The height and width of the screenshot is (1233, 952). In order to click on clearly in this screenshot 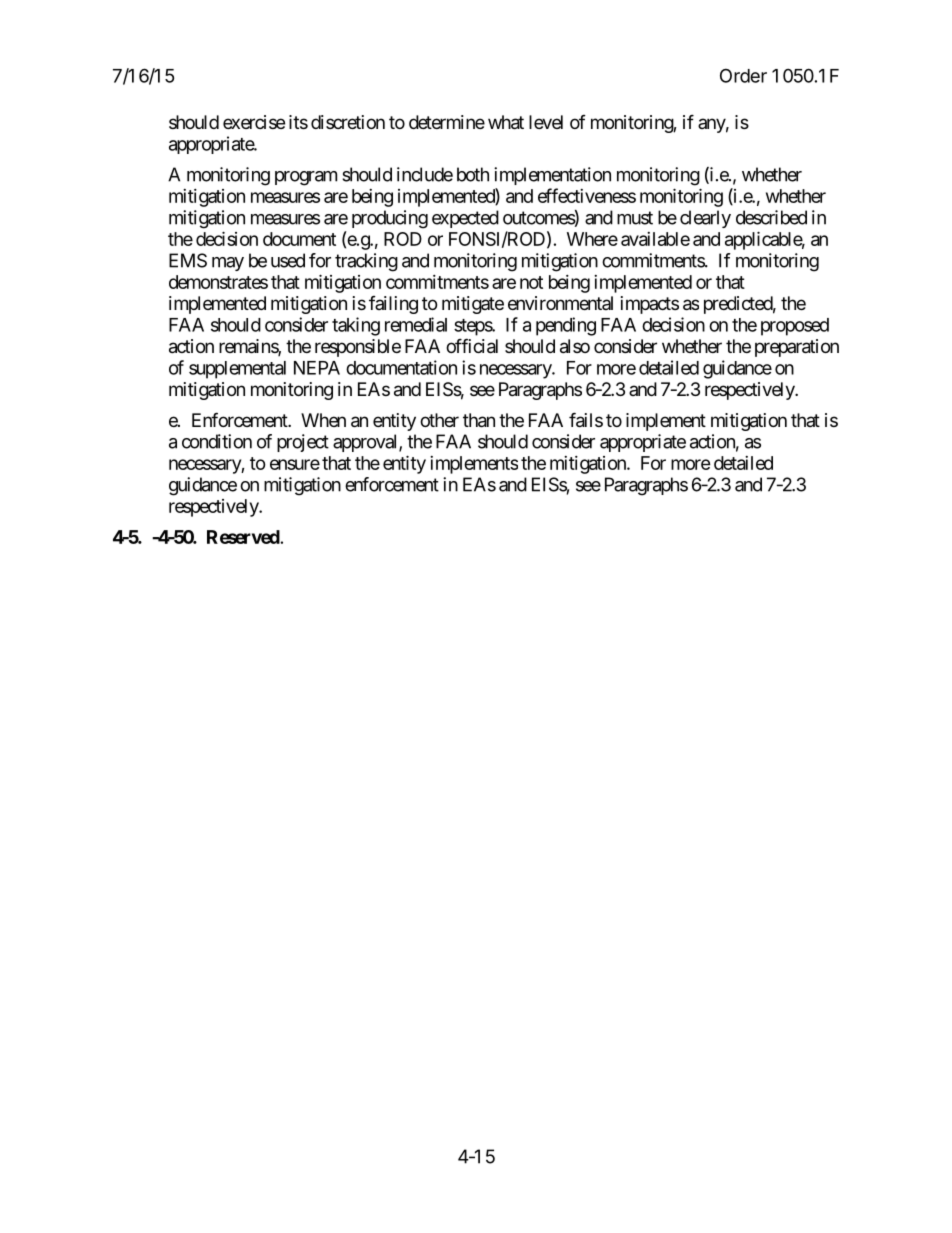, I will do `click(705, 219)`.
